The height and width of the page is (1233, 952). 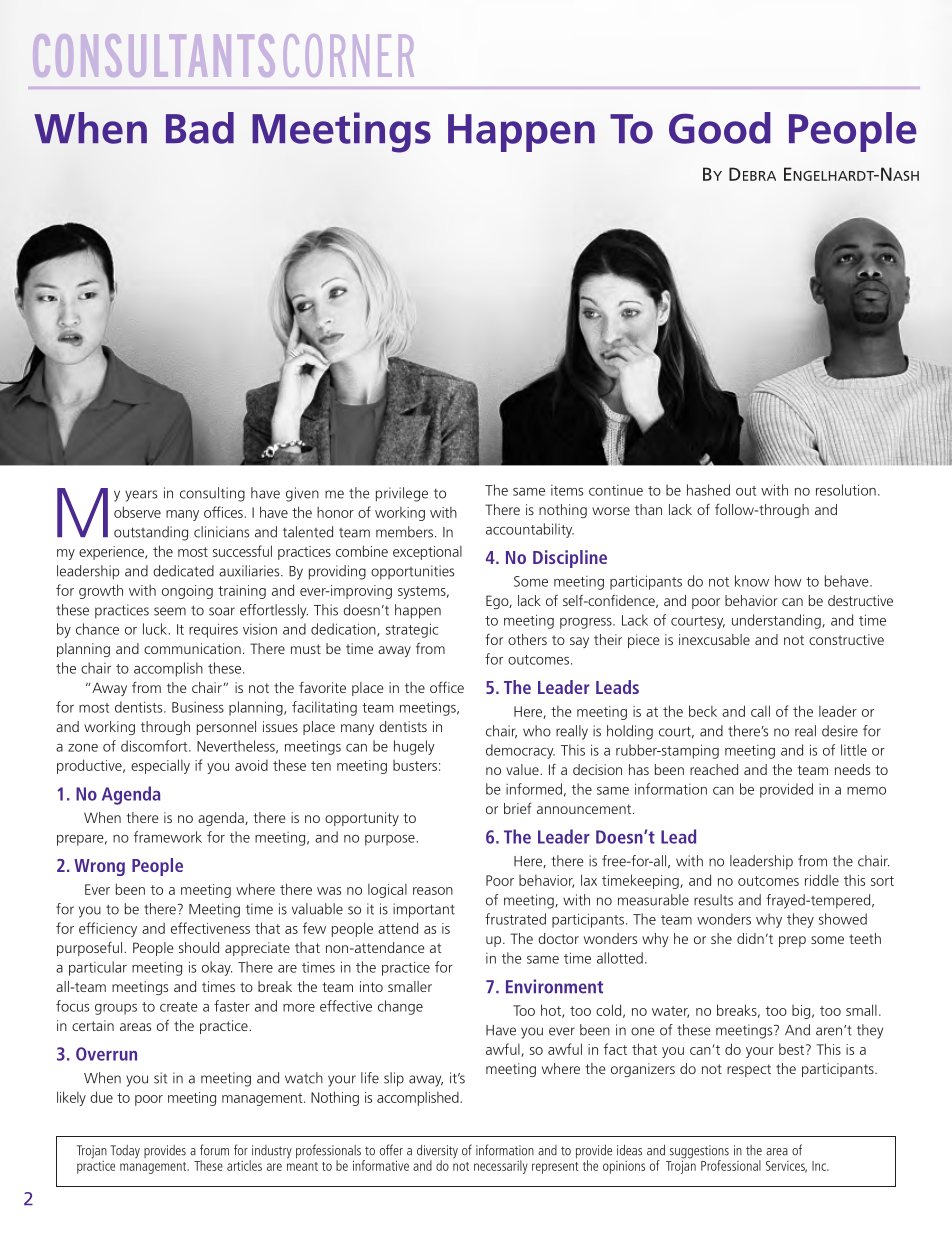 I want to click on privilege, so click(x=402, y=494).
